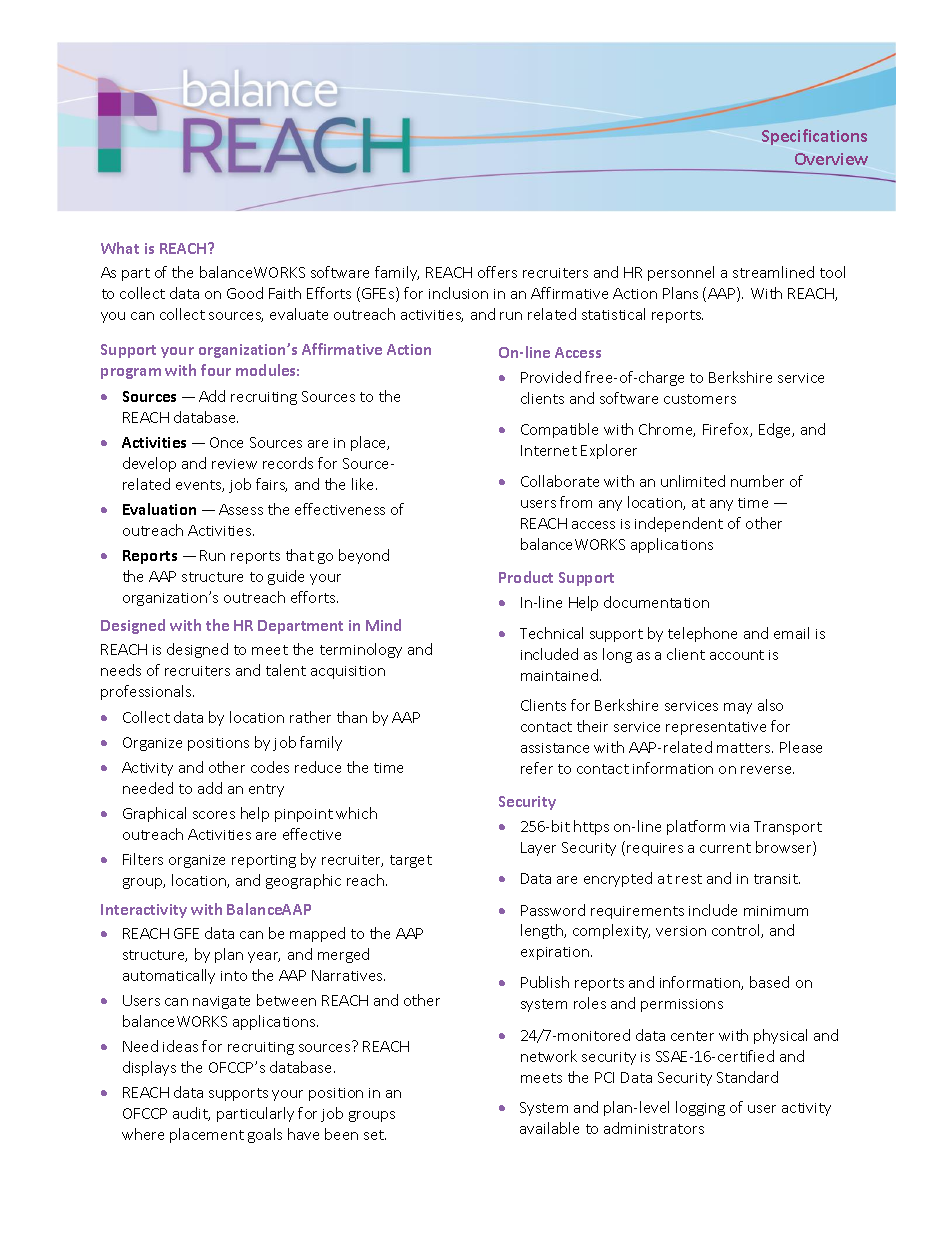 The image size is (952, 1233). I want to click on control, so click(737, 931).
